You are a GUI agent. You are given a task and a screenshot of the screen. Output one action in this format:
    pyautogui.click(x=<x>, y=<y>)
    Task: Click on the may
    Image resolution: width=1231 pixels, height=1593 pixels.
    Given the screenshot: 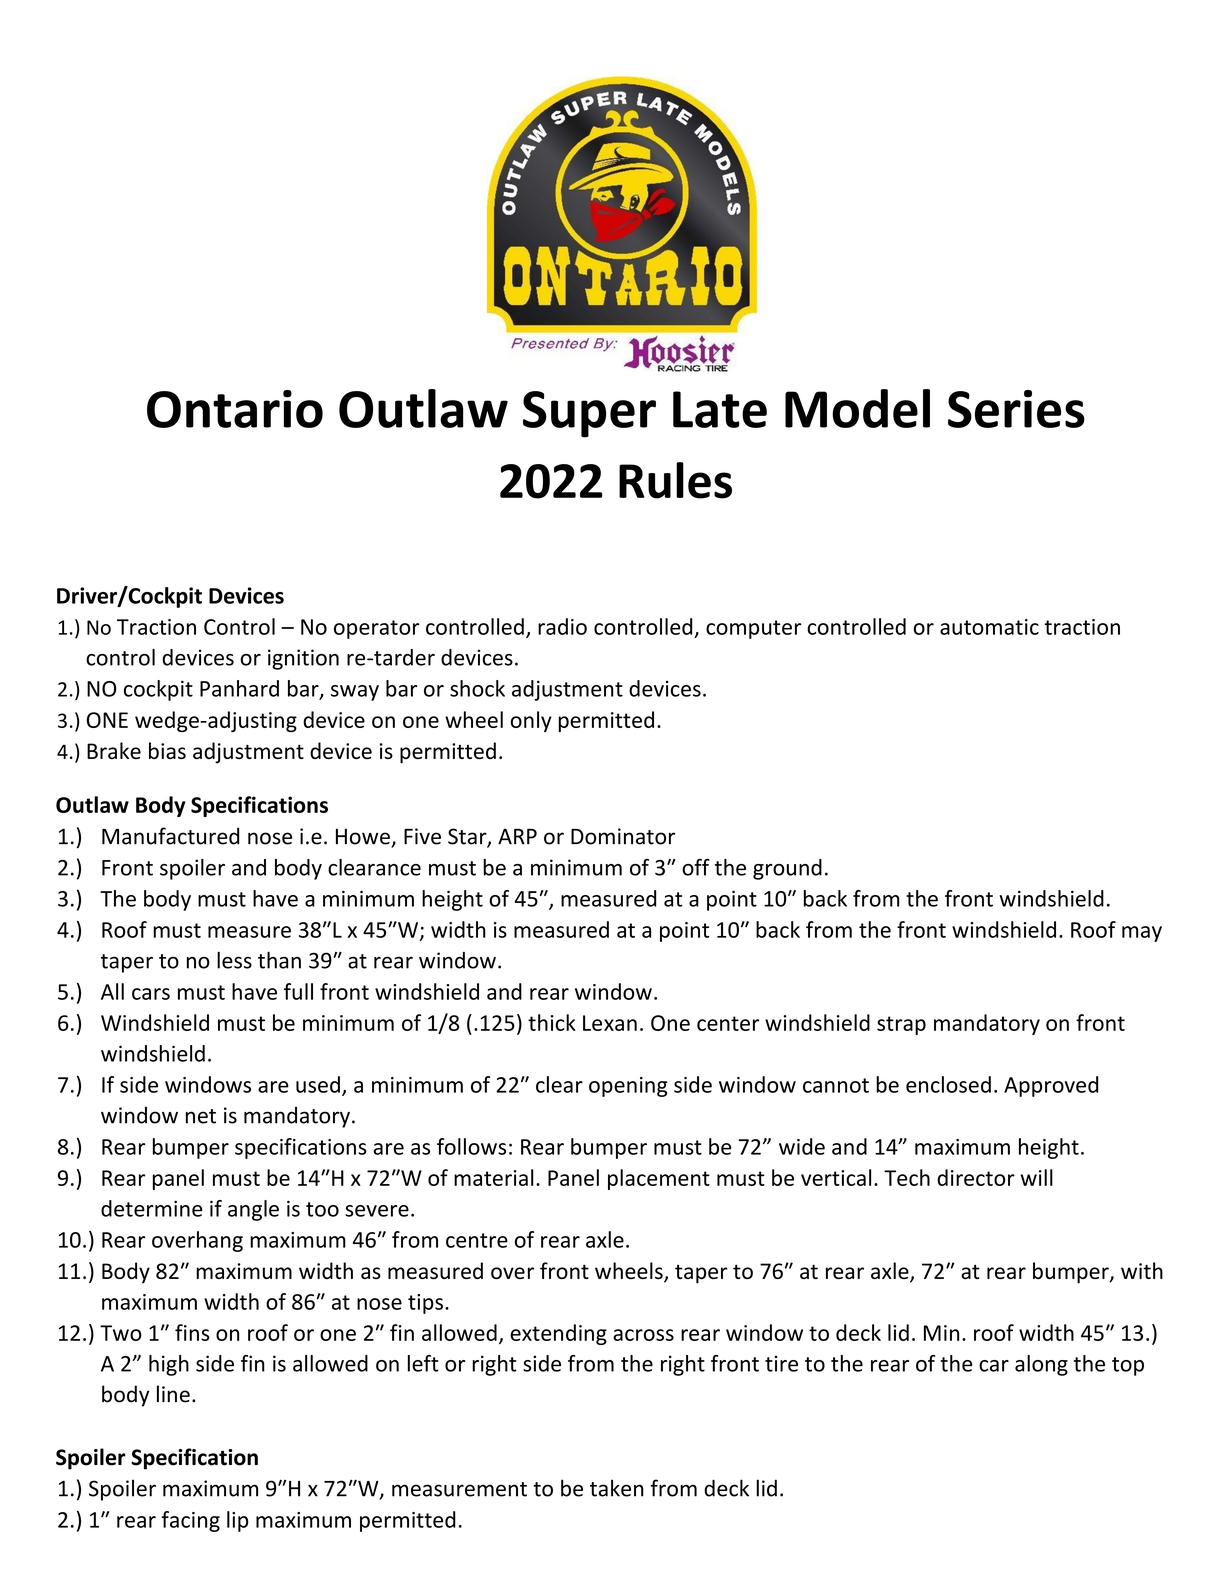 What is the action you would take?
    pyautogui.click(x=1142, y=934)
